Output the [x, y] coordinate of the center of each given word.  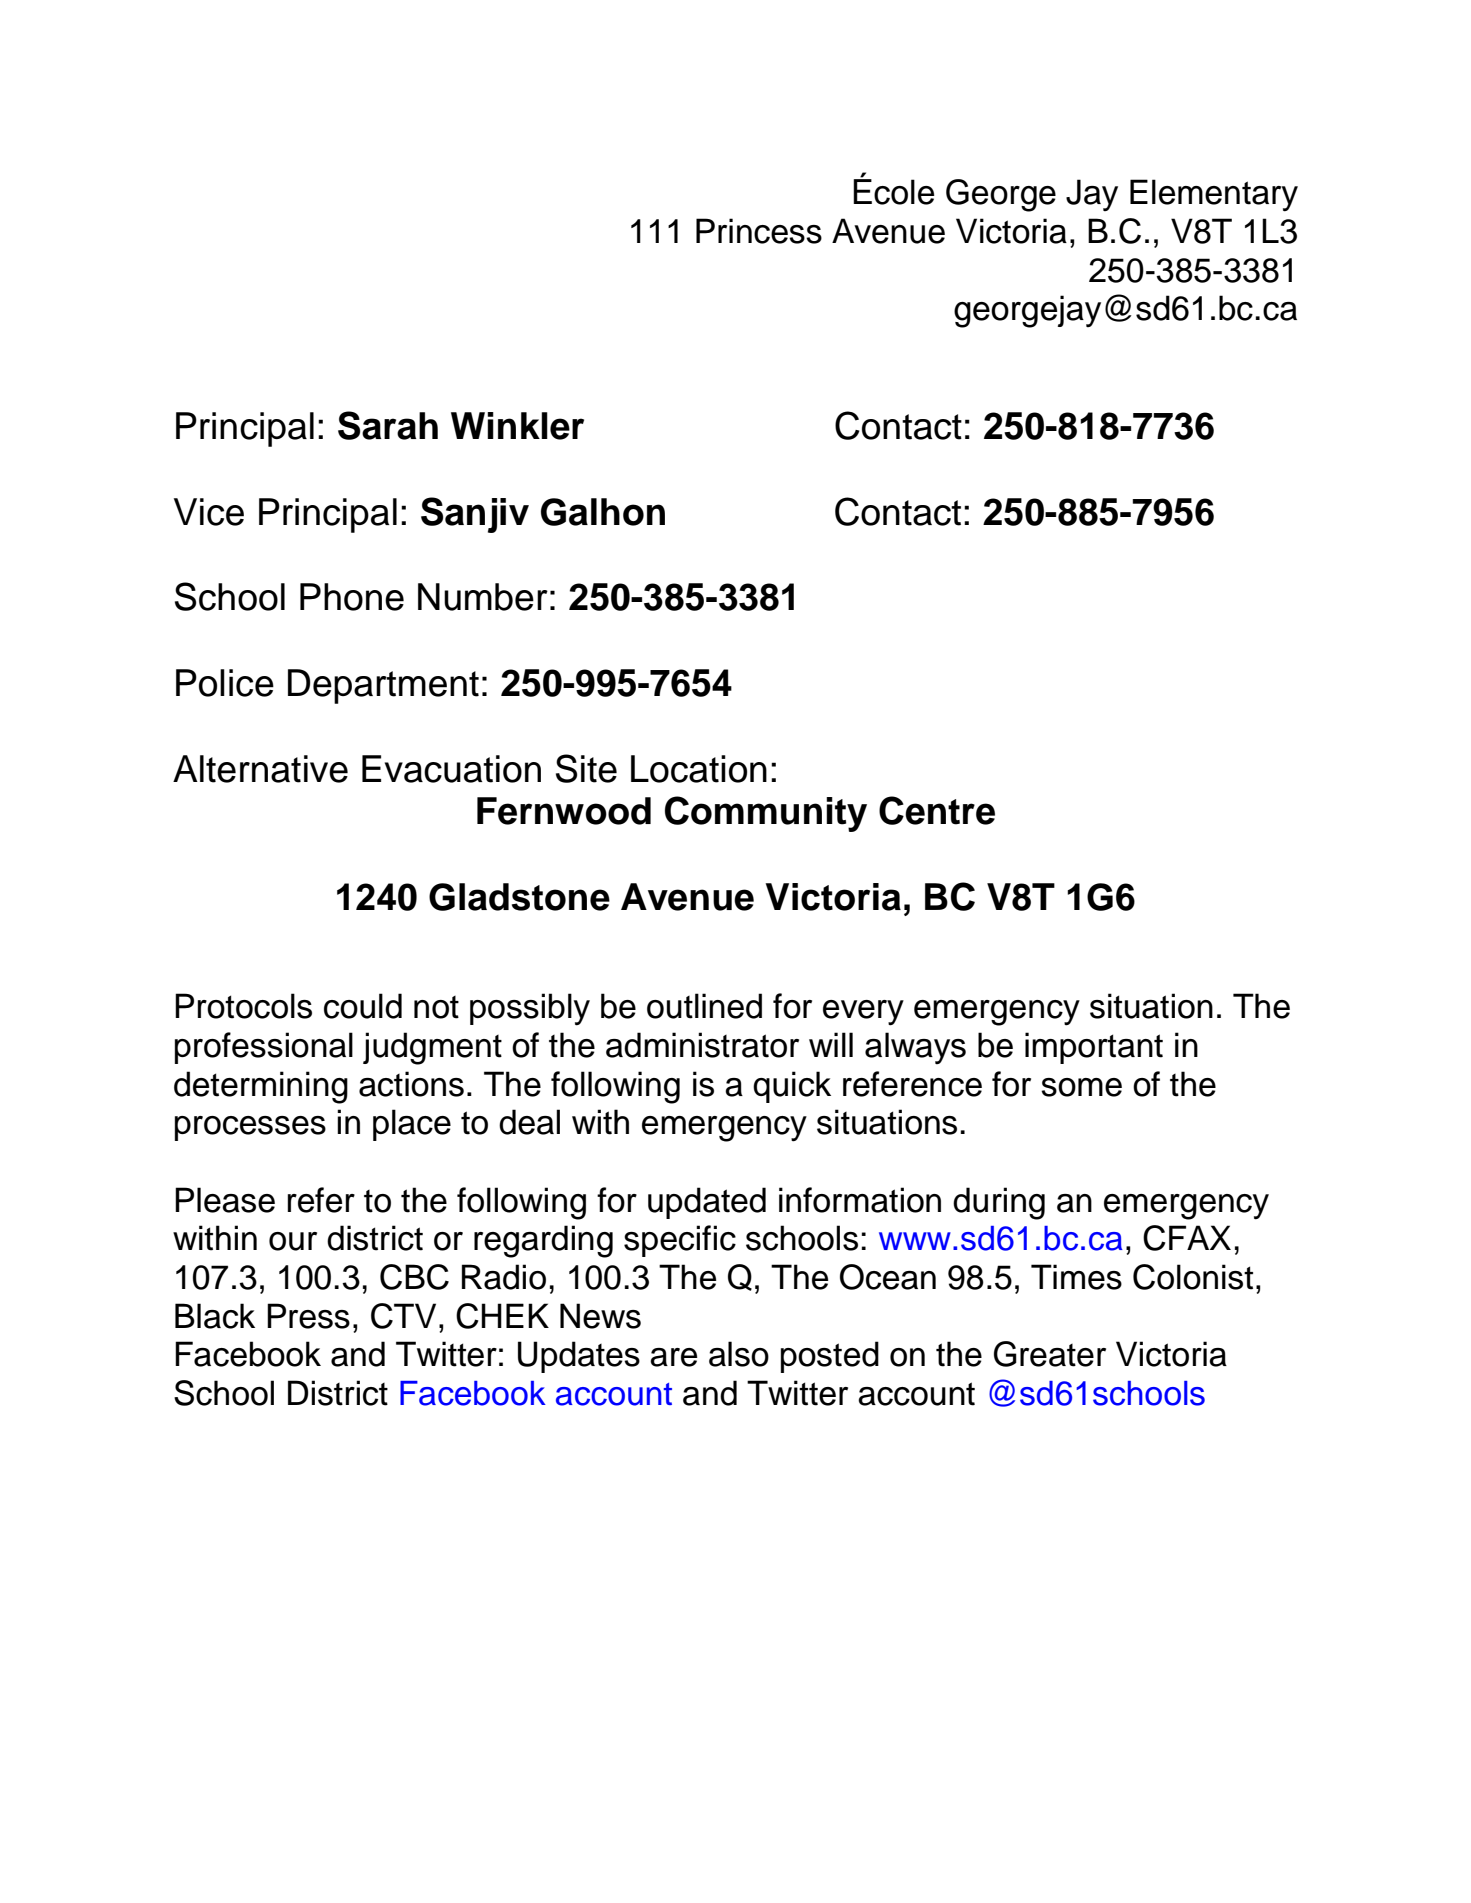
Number [483, 597]
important [1094, 1048]
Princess [759, 231]
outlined [704, 1006]
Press [308, 1316]
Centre [937, 810]
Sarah [388, 425]
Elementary [1214, 195]
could [363, 1006]
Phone [352, 597]
